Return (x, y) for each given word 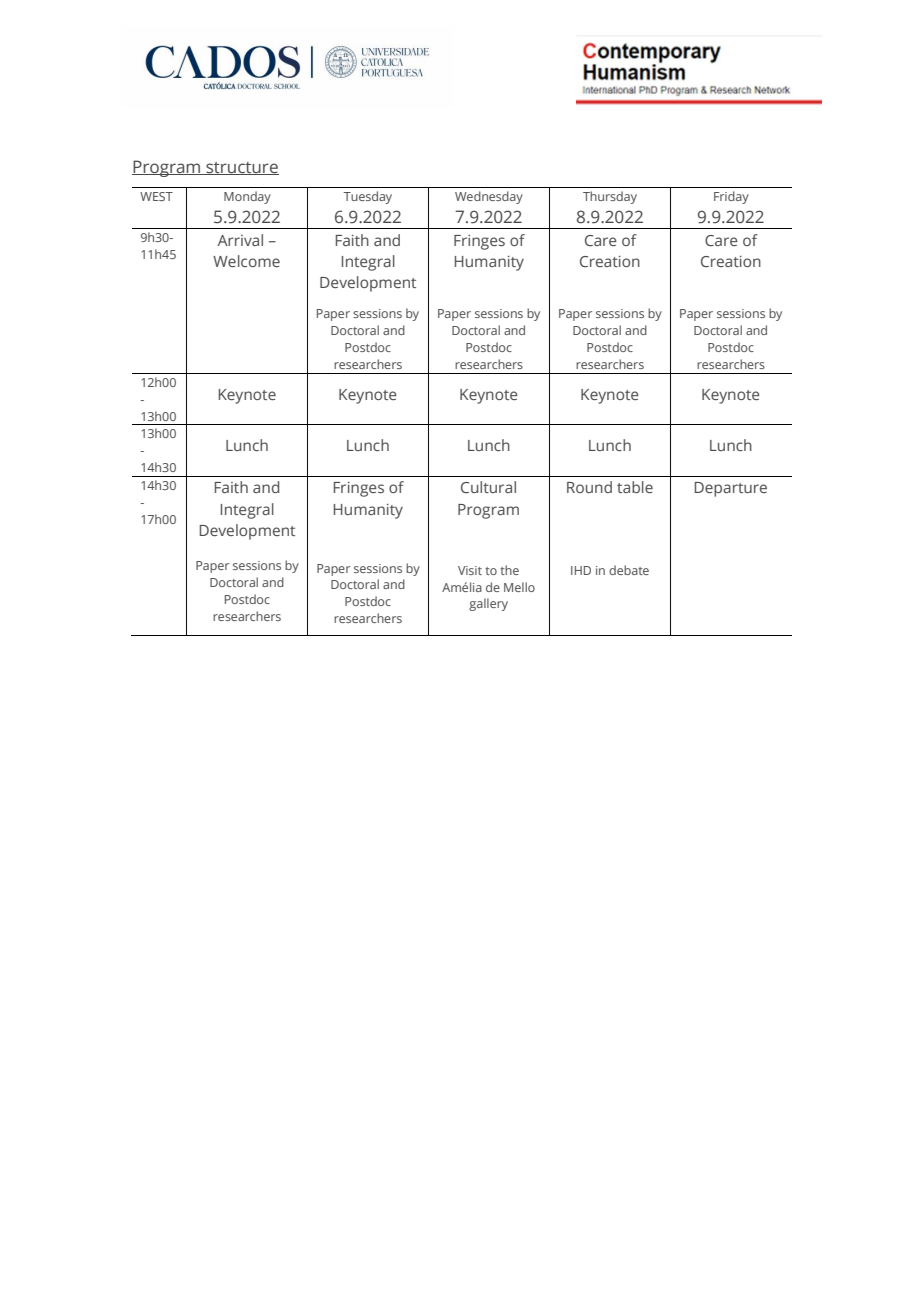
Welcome (246, 261)
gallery (488, 604)
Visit (470, 570)
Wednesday (489, 197)
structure (241, 168)
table (635, 487)
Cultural (488, 487)
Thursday (610, 197)
